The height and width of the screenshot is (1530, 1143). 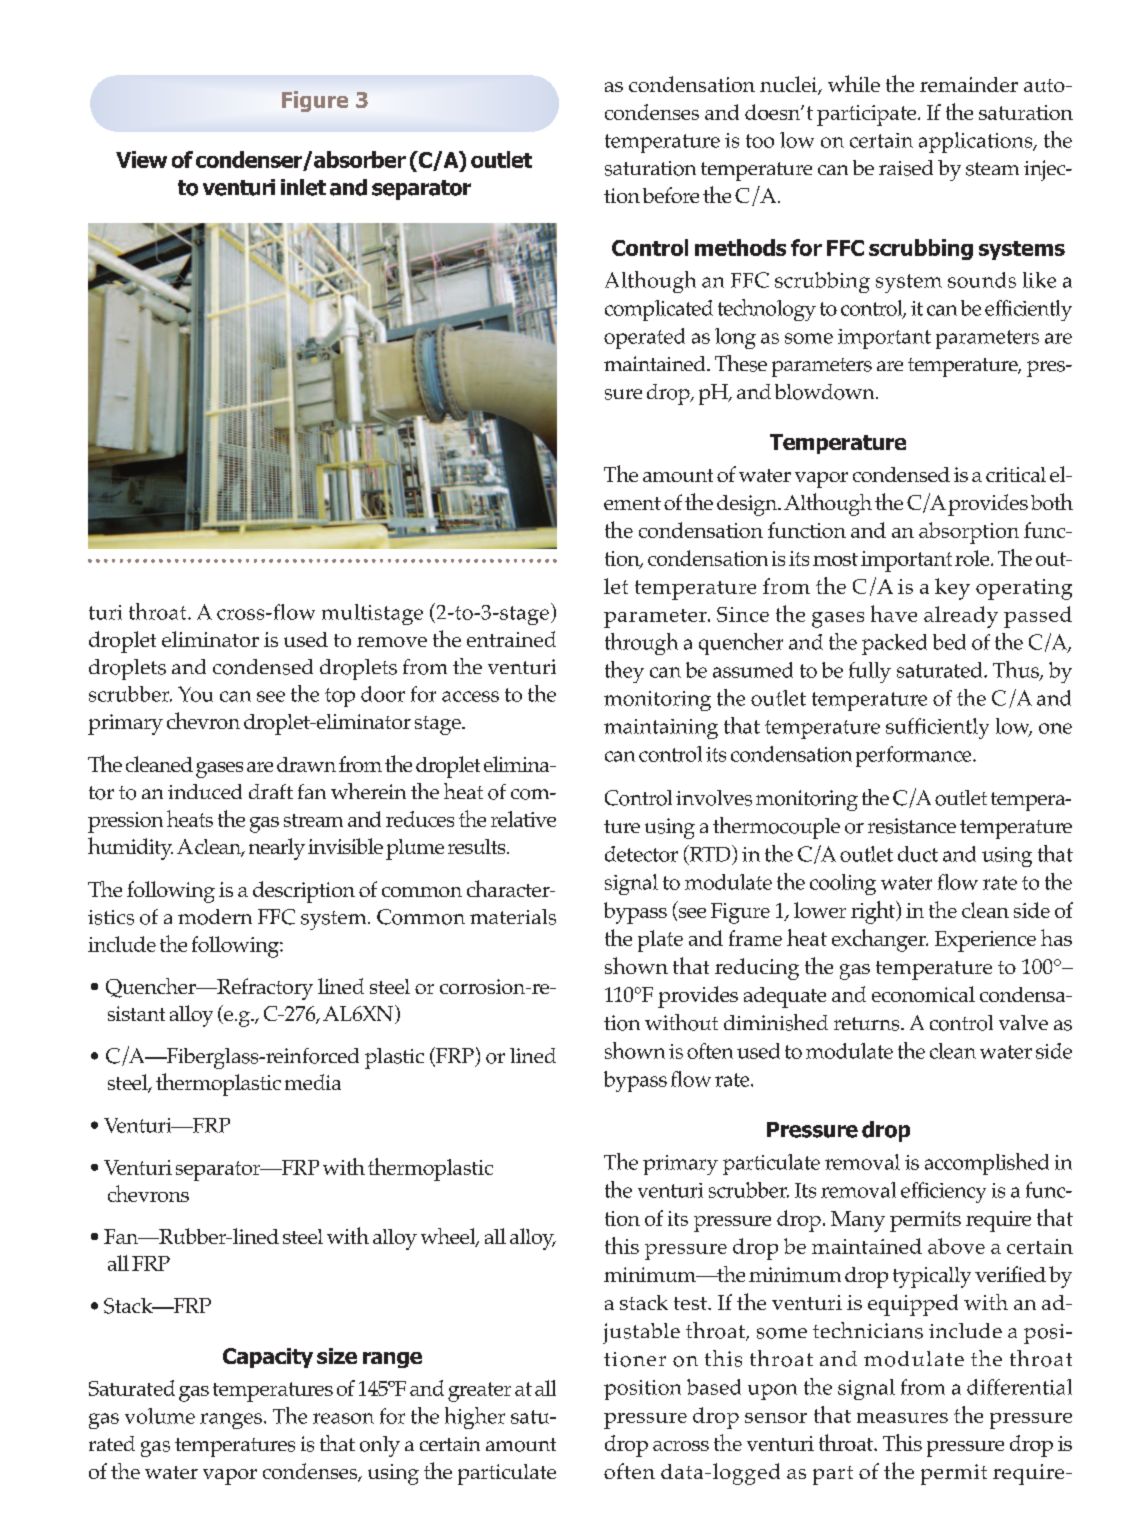 I want to click on plate, so click(x=660, y=941).
